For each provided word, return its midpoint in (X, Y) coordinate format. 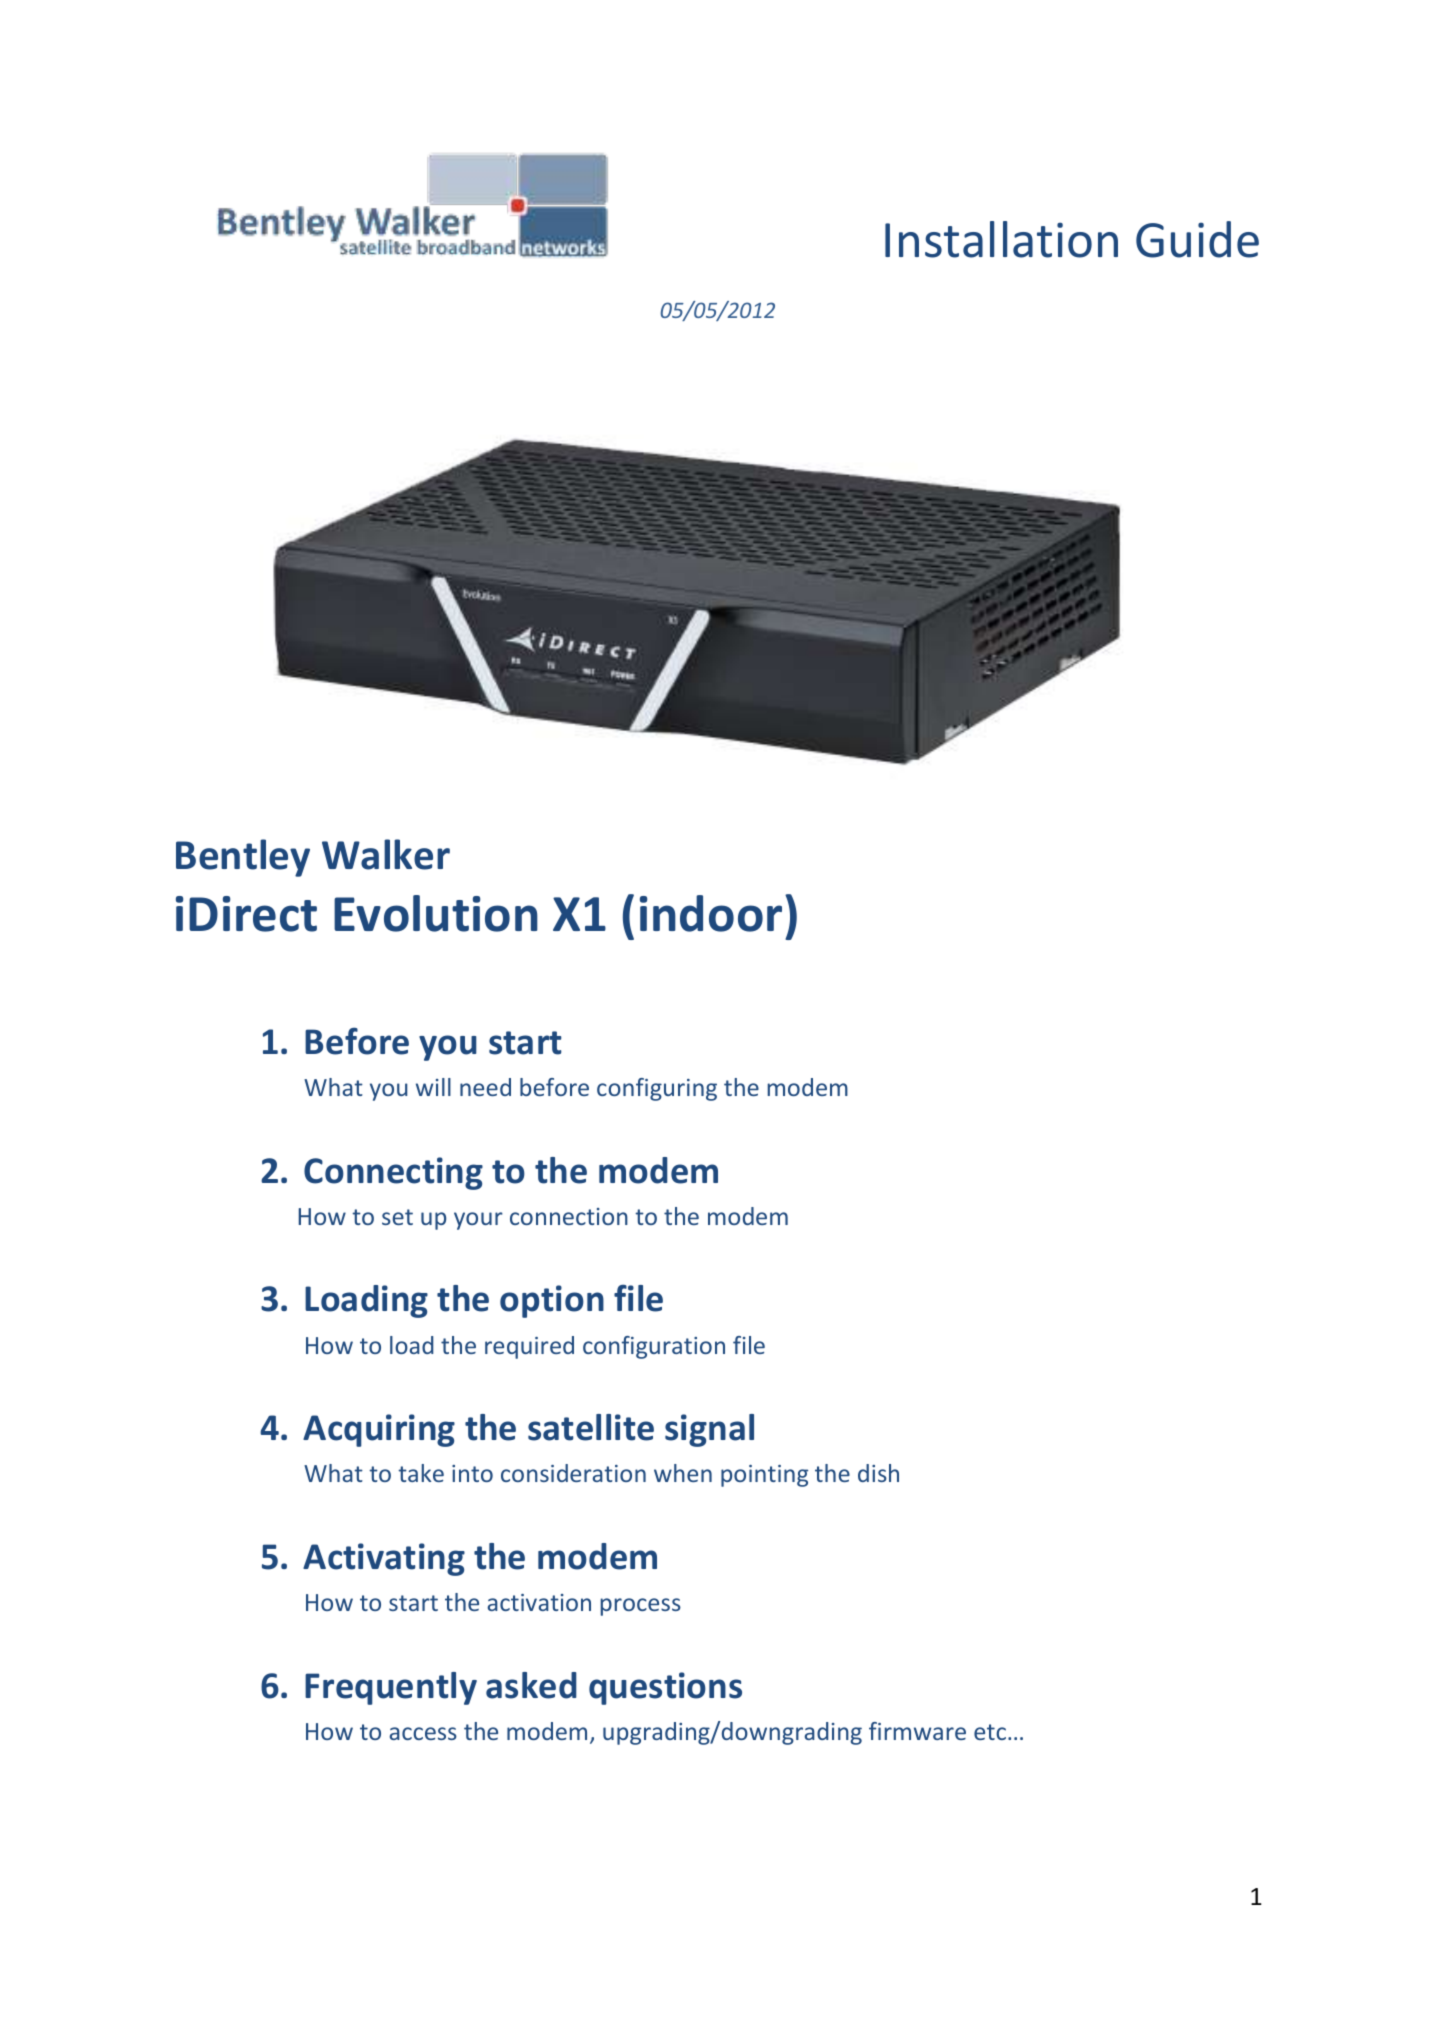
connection (569, 1216)
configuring (657, 1089)
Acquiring (379, 1430)
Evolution (436, 913)
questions (665, 1688)
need (485, 1087)
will (433, 1087)
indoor (711, 913)
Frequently (391, 1688)
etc (991, 1732)
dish (878, 1473)
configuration (654, 1347)
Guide (1197, 239)
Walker (386, 854)
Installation (1001, 239)
